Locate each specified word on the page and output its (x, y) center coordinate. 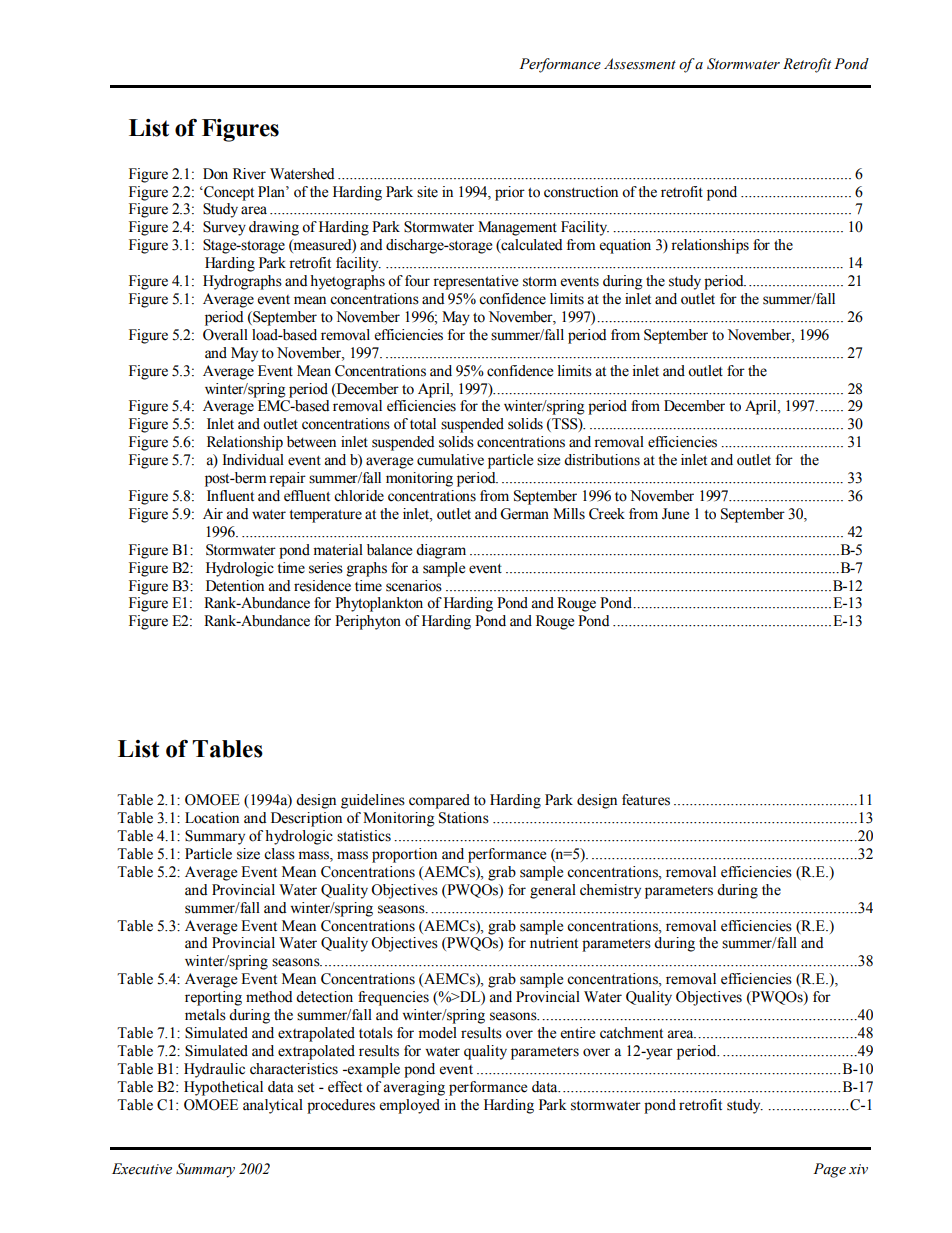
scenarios (414, 586)
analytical (273, 1106)
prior (510, 193)
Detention (235, 586)
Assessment (640, 64)
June (675, 514)
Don (215, 174)
